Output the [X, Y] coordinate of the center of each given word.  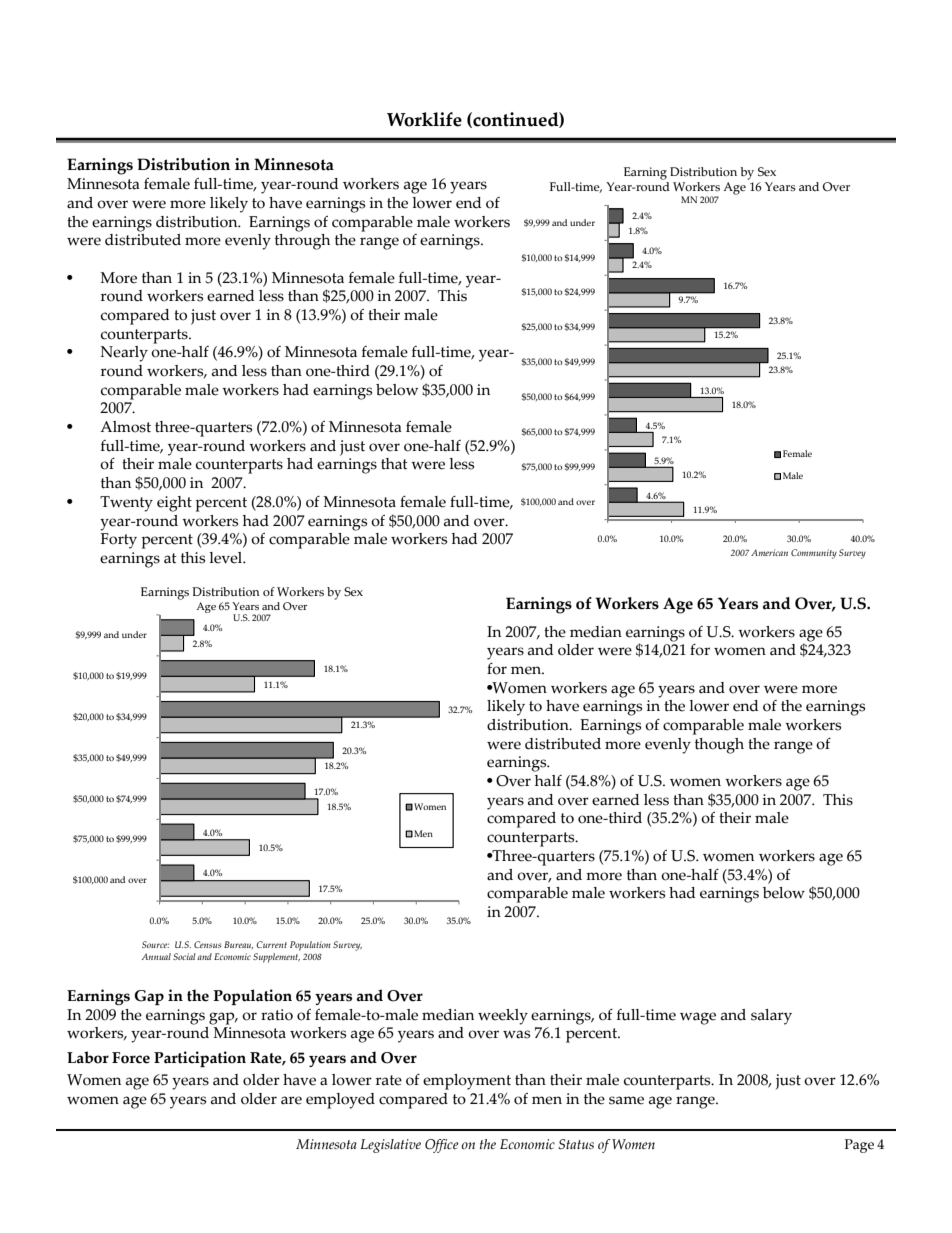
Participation [200, 1059]
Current [271, 944]
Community [814, 554]
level [227, 558]
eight [174, 504]
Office [442, 1146]
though [719, 746]
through [302, 242]
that [394, 464]
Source [155, 944]
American [769, 552]
